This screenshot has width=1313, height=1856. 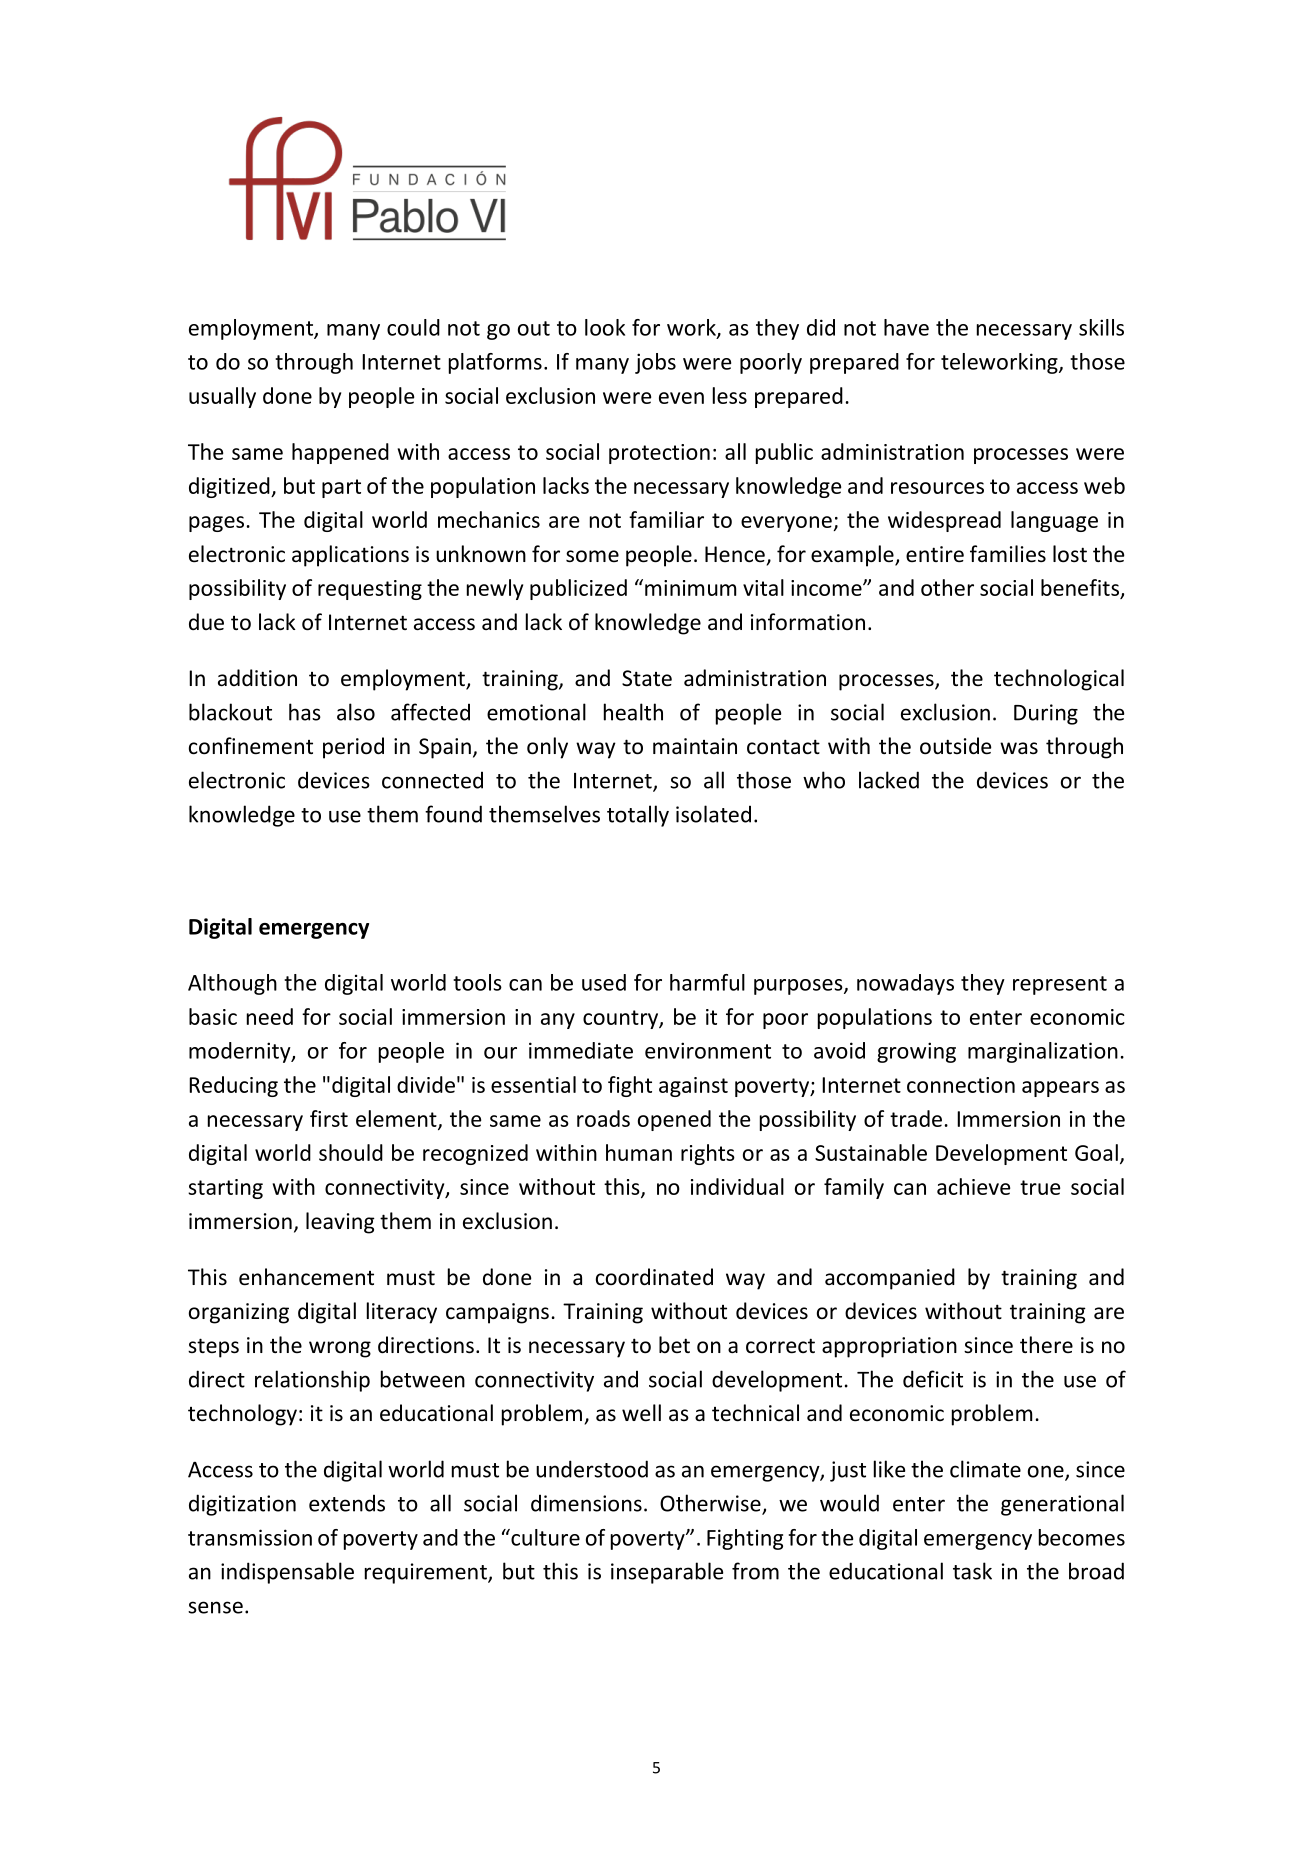 I want to click on used, so click(x=604, y=982).
